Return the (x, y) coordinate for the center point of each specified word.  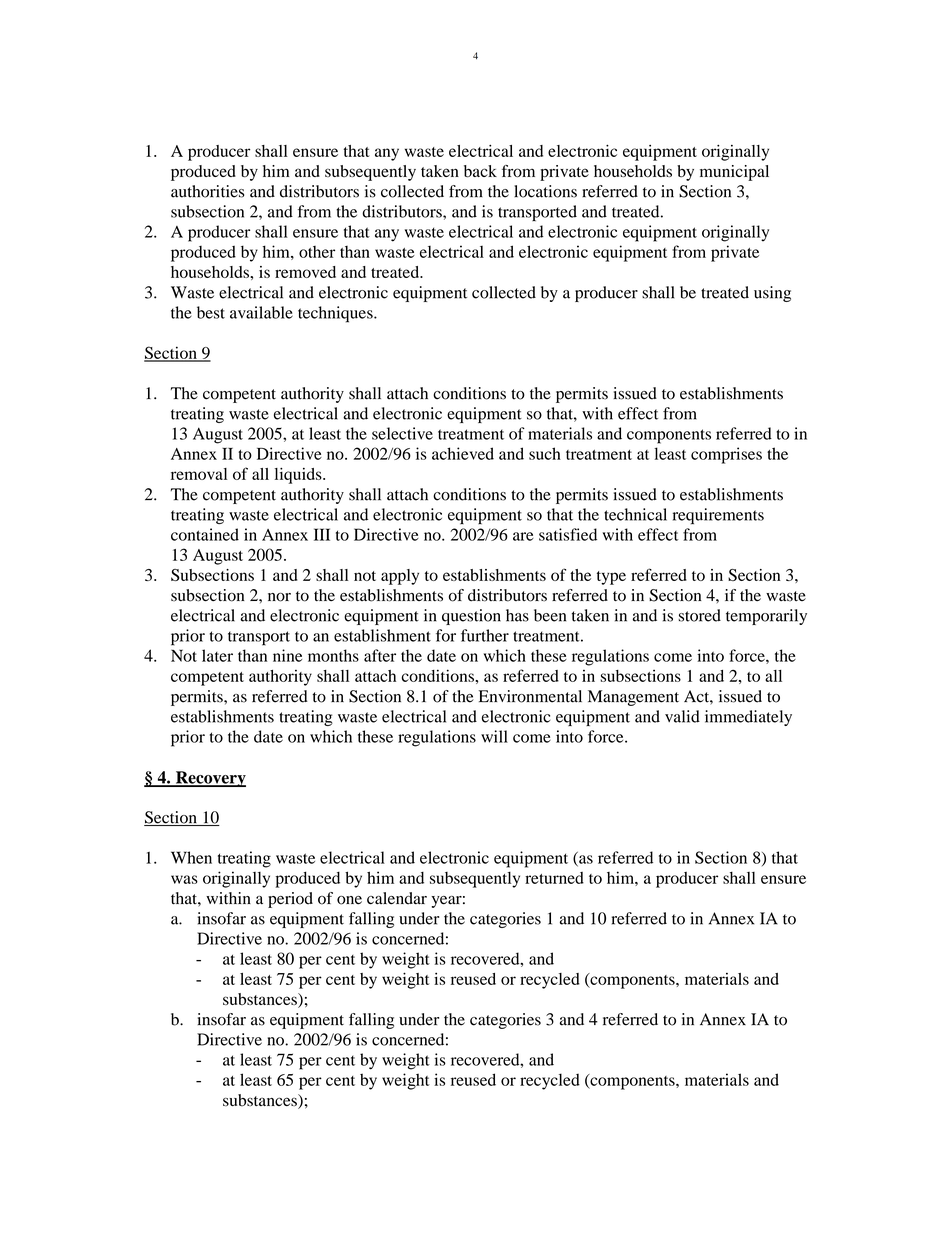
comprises (726, 455)
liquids (299, 476)
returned (554, 878)
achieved (463, 453)
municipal (734, 173)
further (485, 635)
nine (287, 655)
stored (699, 615)
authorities (207, 191)
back (480, 171)
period (290, 900)
